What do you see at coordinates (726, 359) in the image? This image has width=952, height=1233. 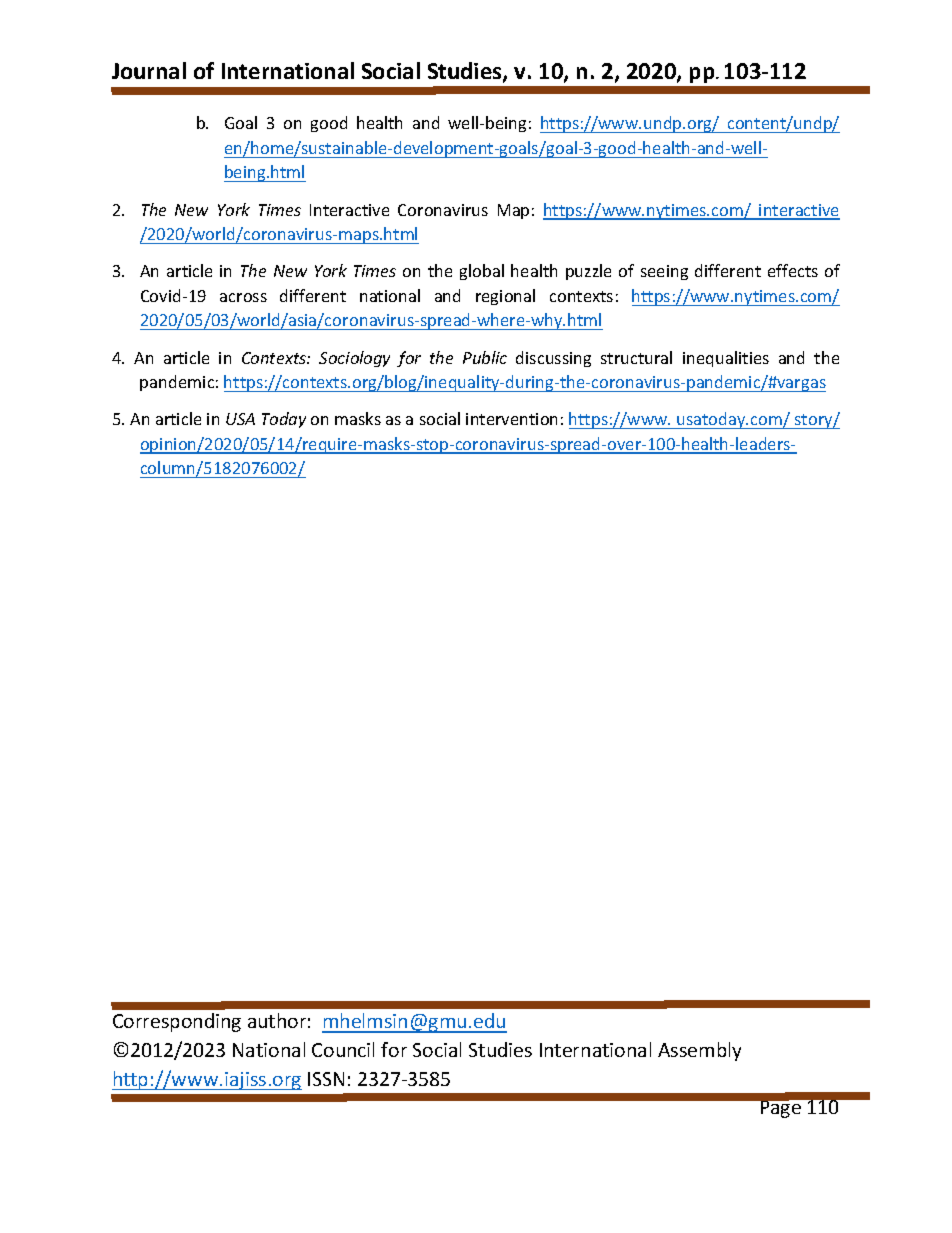 I see `inequalities` at bounding box center [726, 359].
